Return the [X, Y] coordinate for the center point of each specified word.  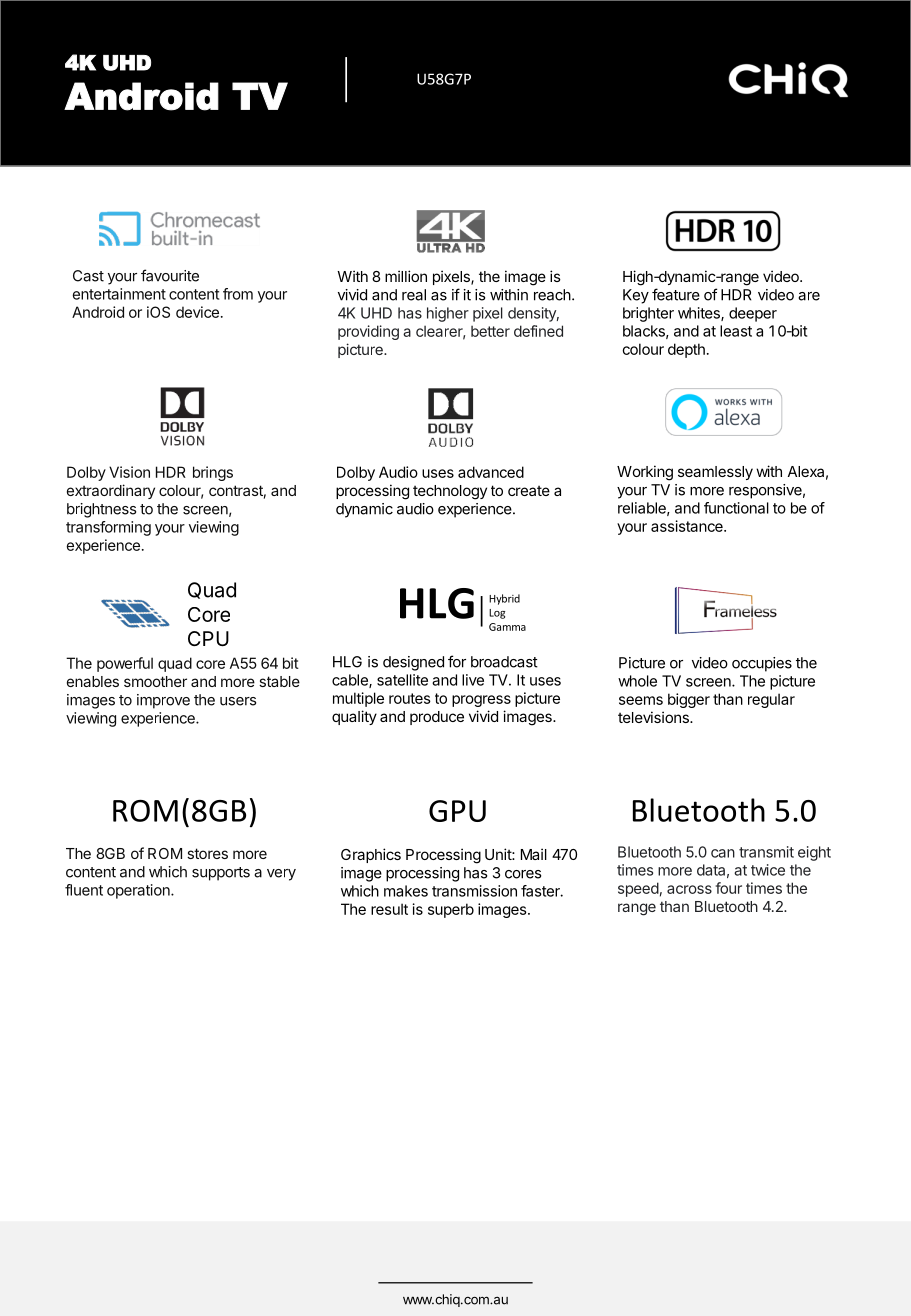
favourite [170, 275]
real [414, 295]
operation [139, 891]
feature [676, 294]
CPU [208, 639]
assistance [688, 526]
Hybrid [504, 599]
